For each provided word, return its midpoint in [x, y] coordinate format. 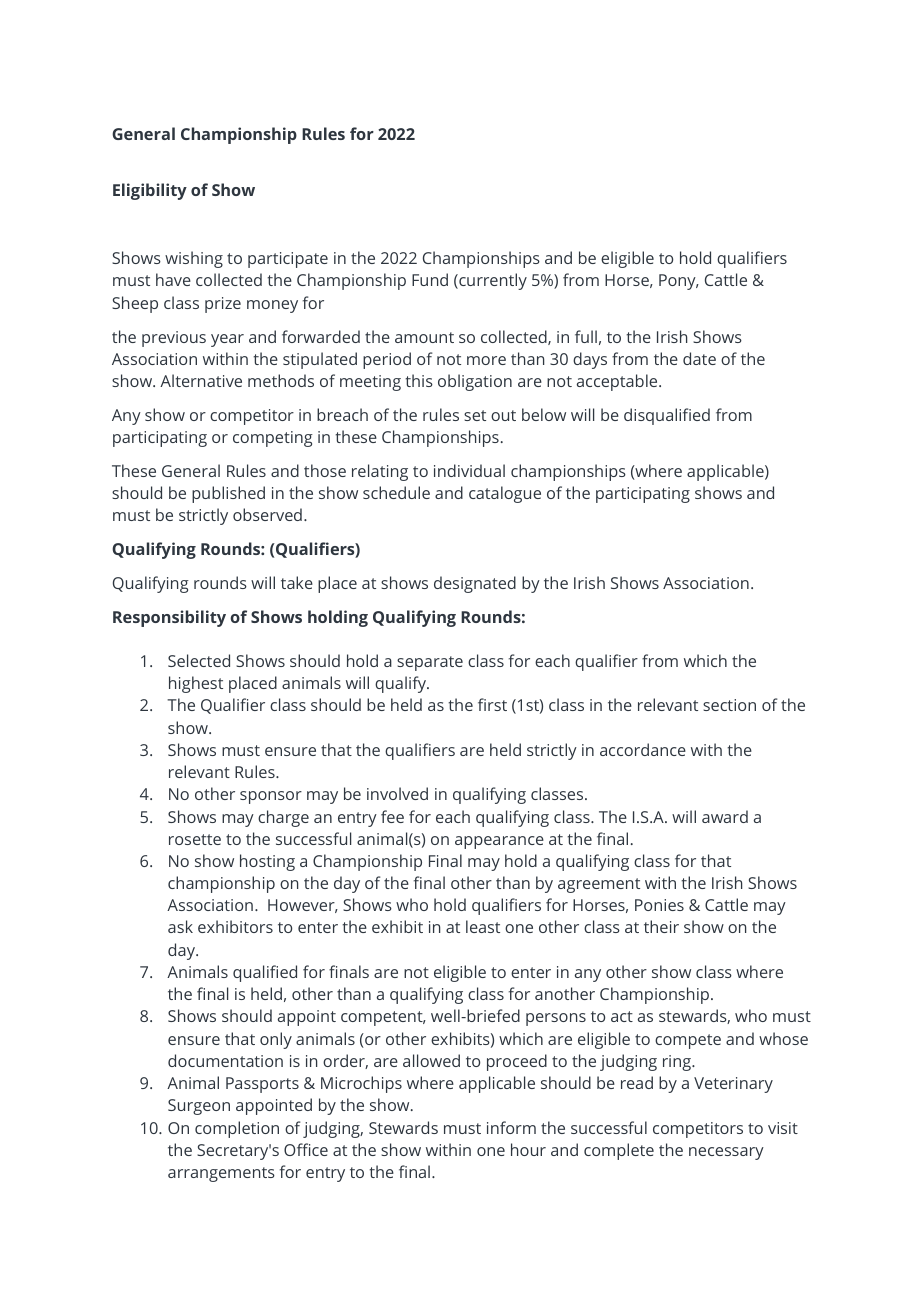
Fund [430, 279]
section [729, 705]
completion [237, 1129]
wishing [194, 259]
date [699, 358]
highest [196, 684]
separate [430, 663]
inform [511, 1127]
